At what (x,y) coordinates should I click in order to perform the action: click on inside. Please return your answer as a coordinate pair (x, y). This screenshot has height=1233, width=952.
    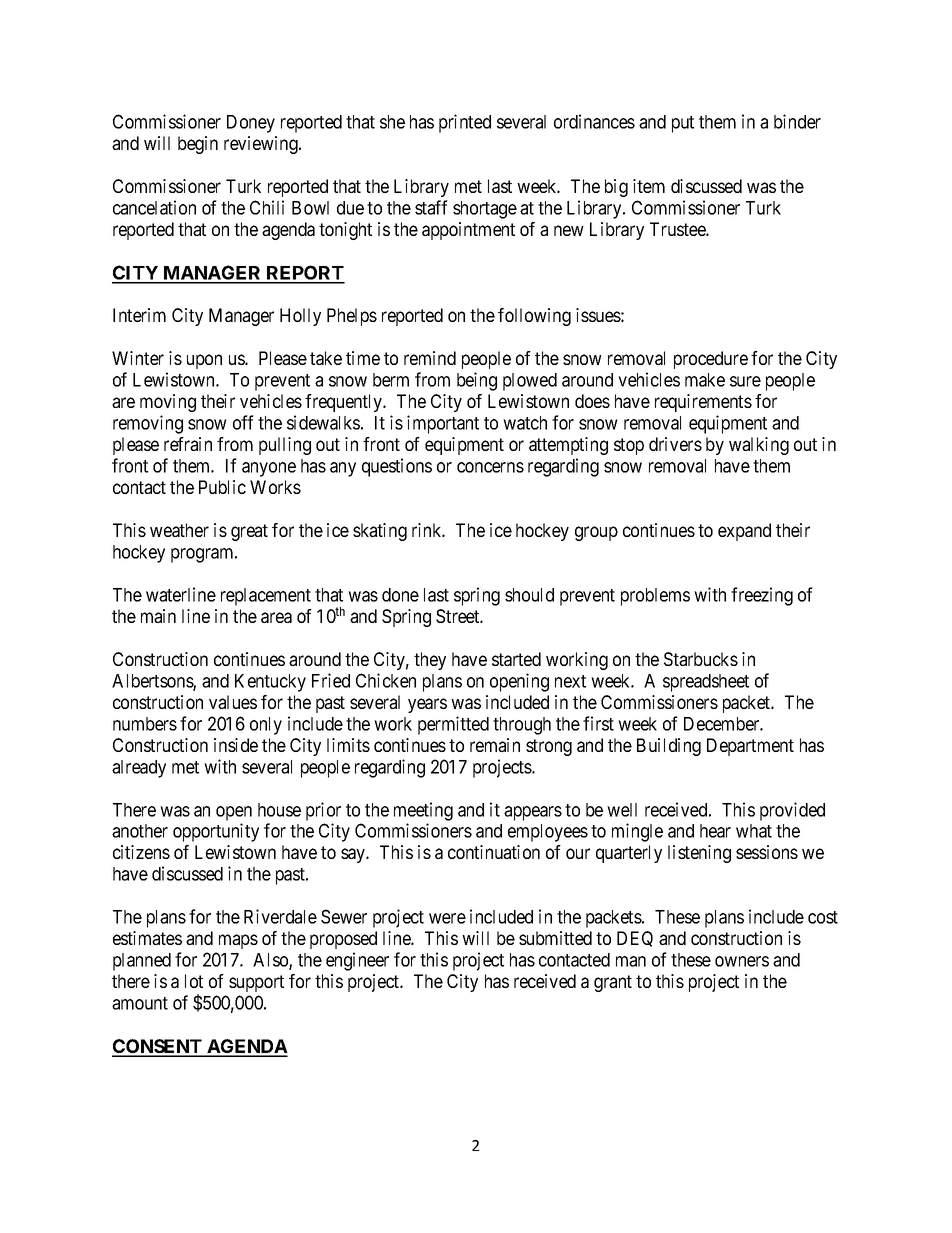
    Looking at the image, I should click on (236, 745).
